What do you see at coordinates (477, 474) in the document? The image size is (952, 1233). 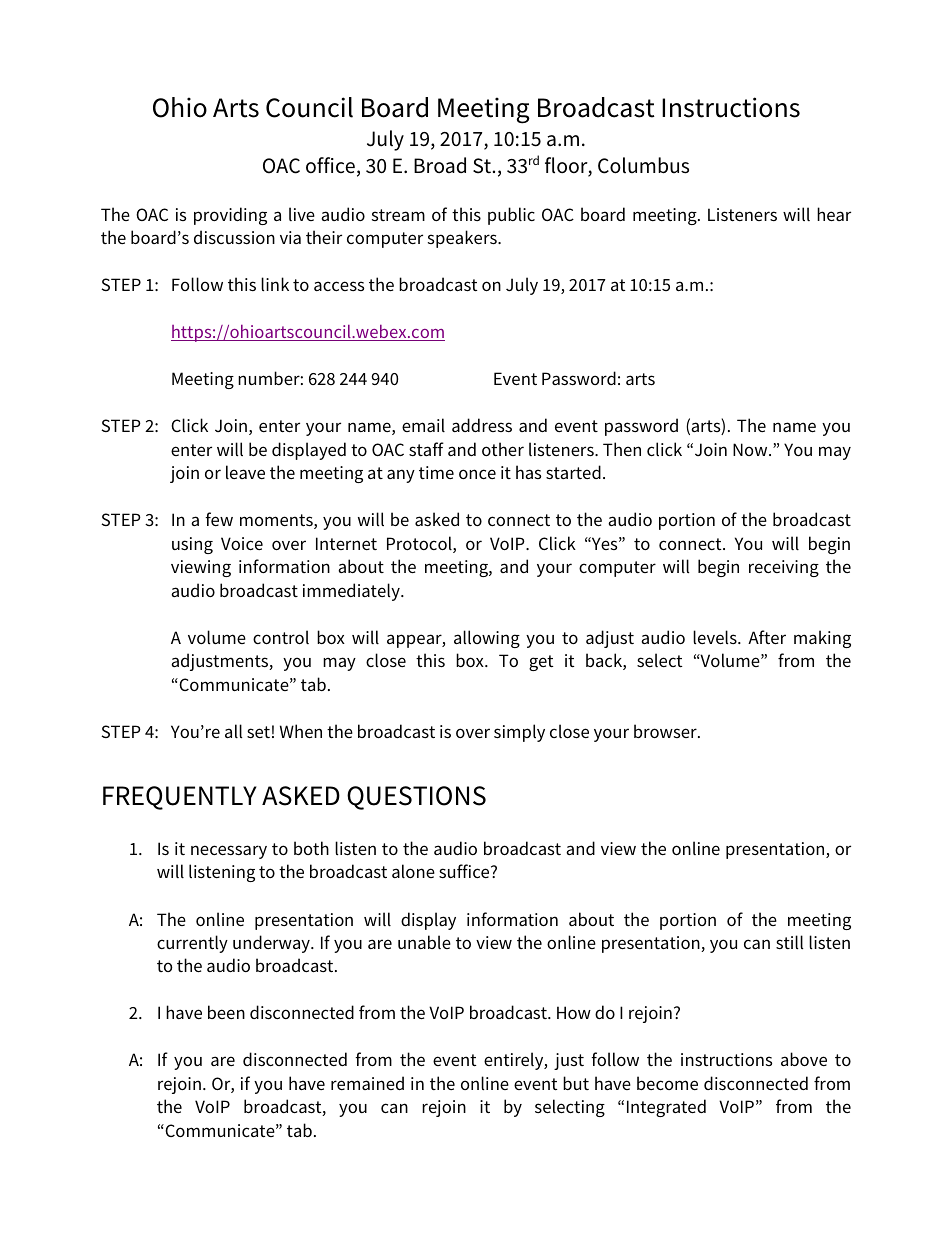 I see `once` at bounding box center [477, 474].
